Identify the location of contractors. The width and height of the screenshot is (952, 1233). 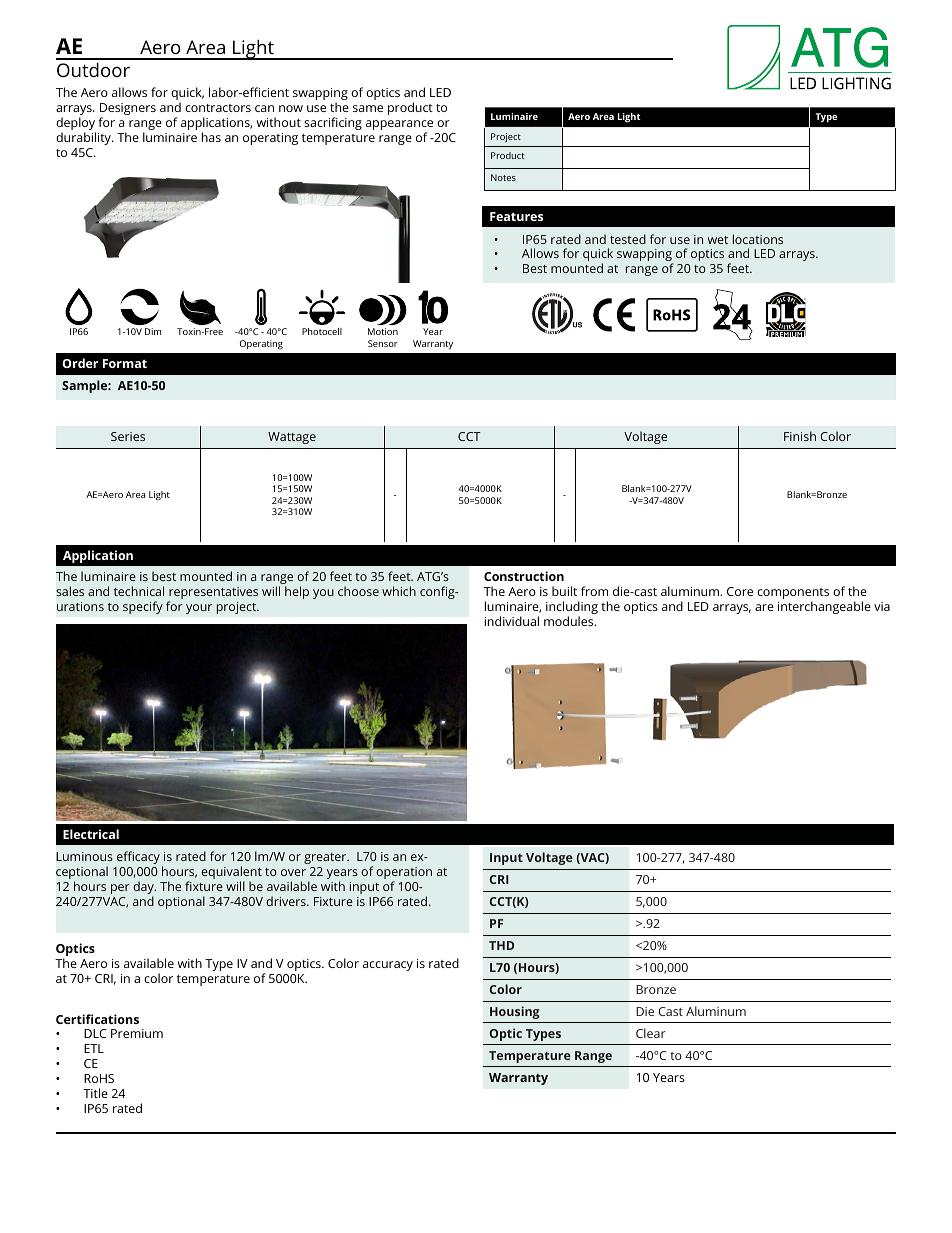
(218, 108).
